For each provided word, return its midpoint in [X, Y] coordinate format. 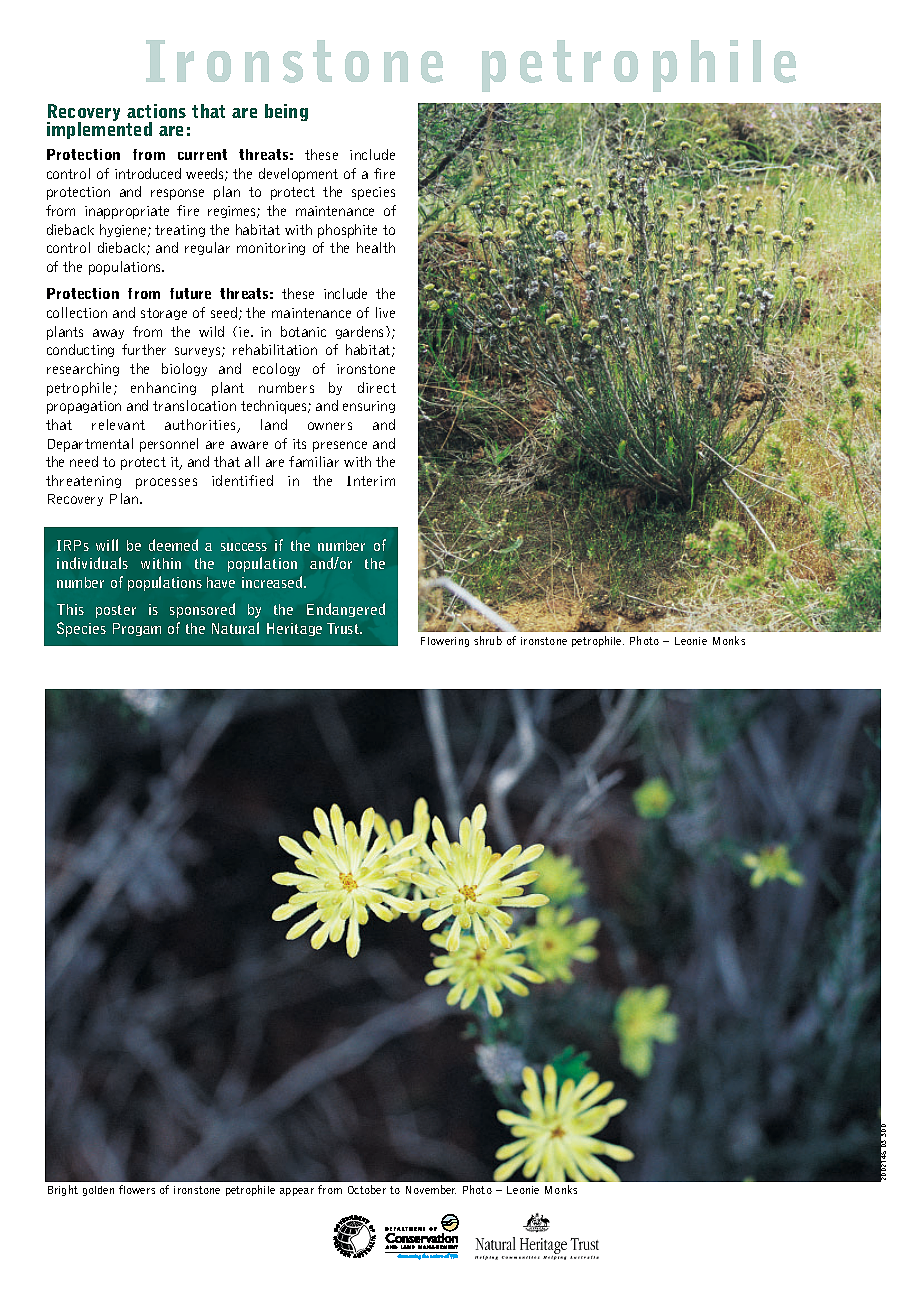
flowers [137, 1189]
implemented [99, 130]
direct [377, 387]
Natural [235, 628]
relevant [118, 424]
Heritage [294, 629]
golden [98, 1191]
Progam [137, 629]
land [274, 424]
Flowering [445, 642]
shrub [488, 640]
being [286, 112]
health [376, 247]
